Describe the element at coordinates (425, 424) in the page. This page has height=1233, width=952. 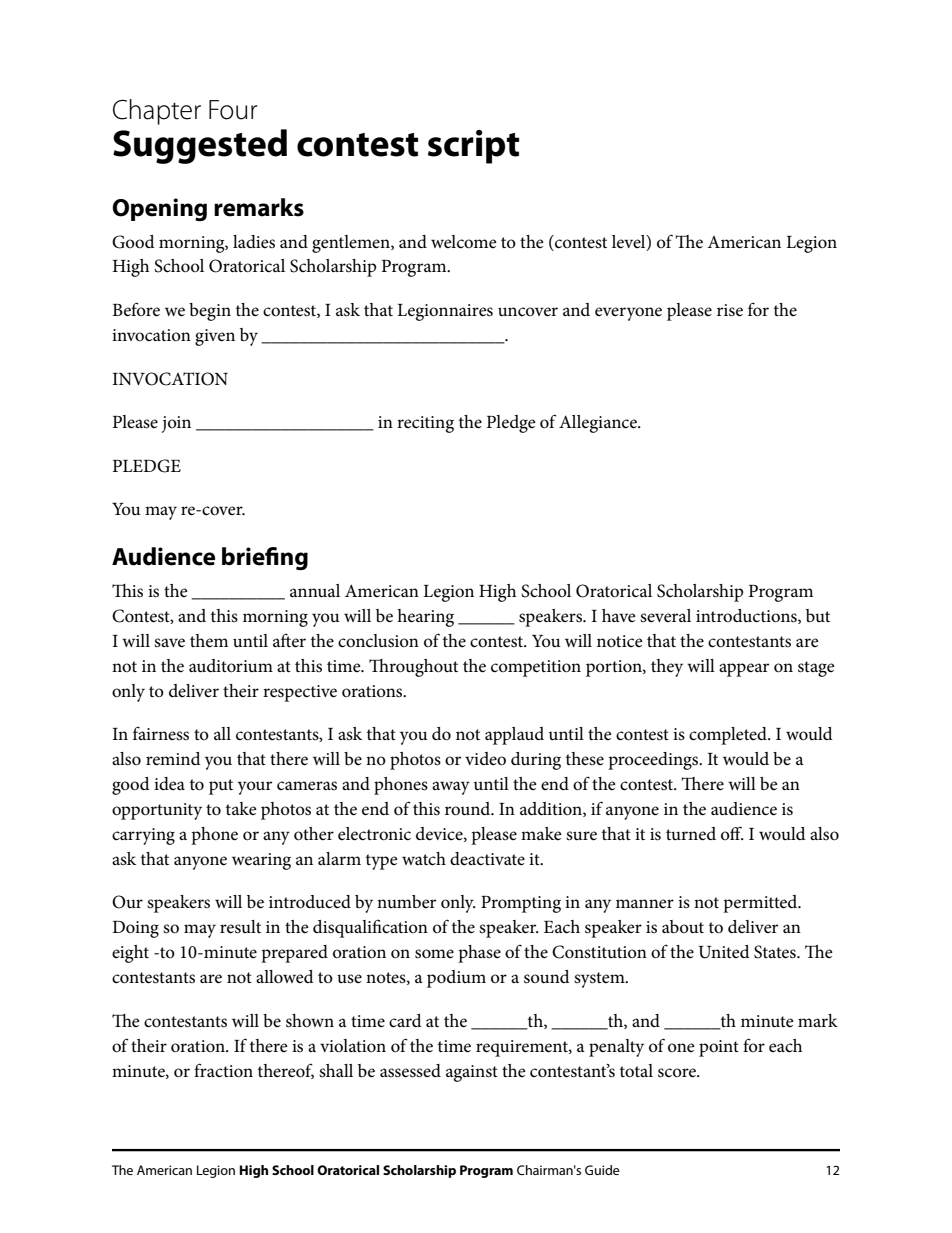
I see `reciting` at that location.
